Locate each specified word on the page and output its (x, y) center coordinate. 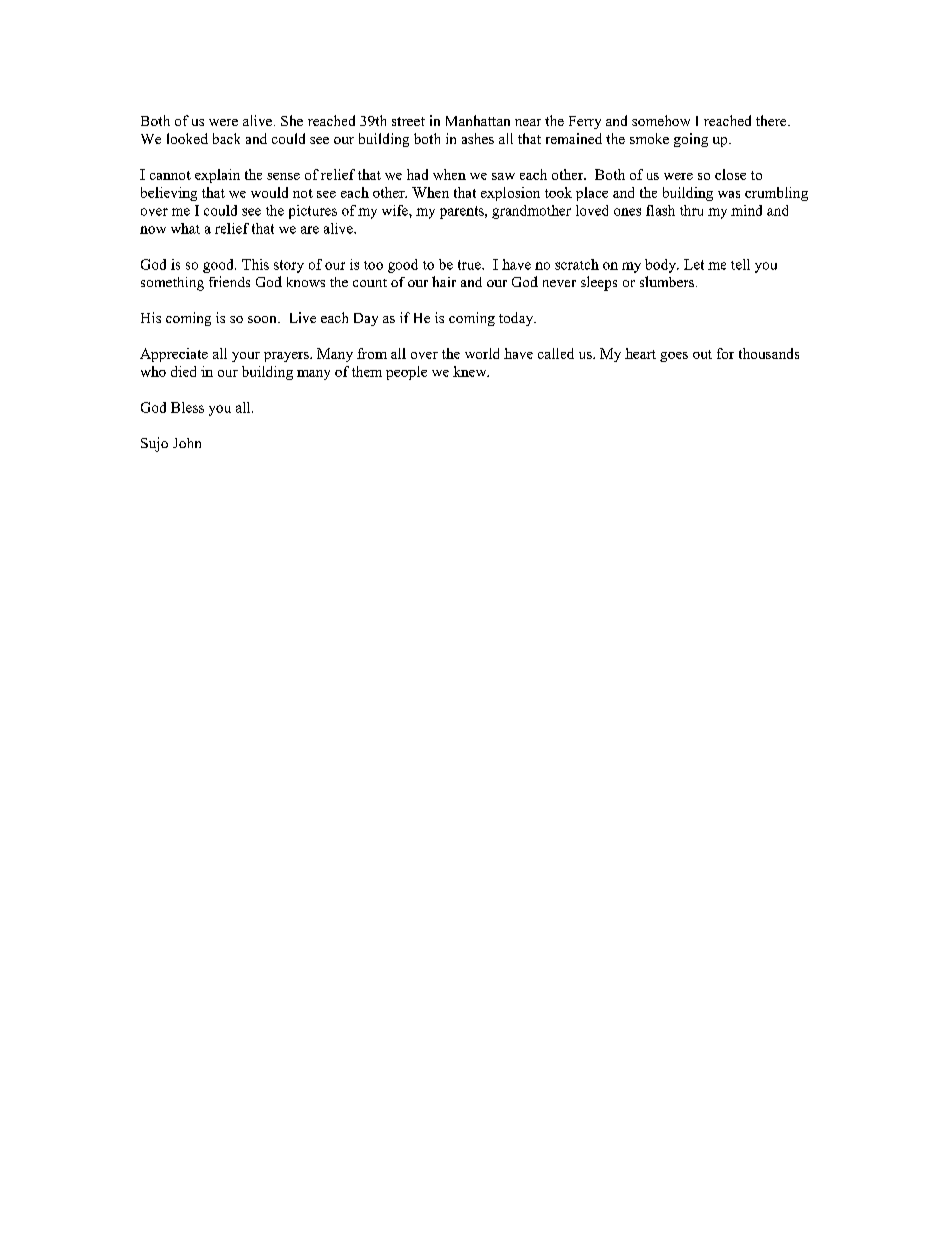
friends (229, 281)
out (702, 354)
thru (691, 210)
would (269, 192)
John (187, 443)
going (691, 140)
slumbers (667, 281)
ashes (478, 138)
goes (674, 357)
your (246, 357)
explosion (510, 194)
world (482, 353)
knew (471, 371)
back (226, 138)
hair (444, 281)
